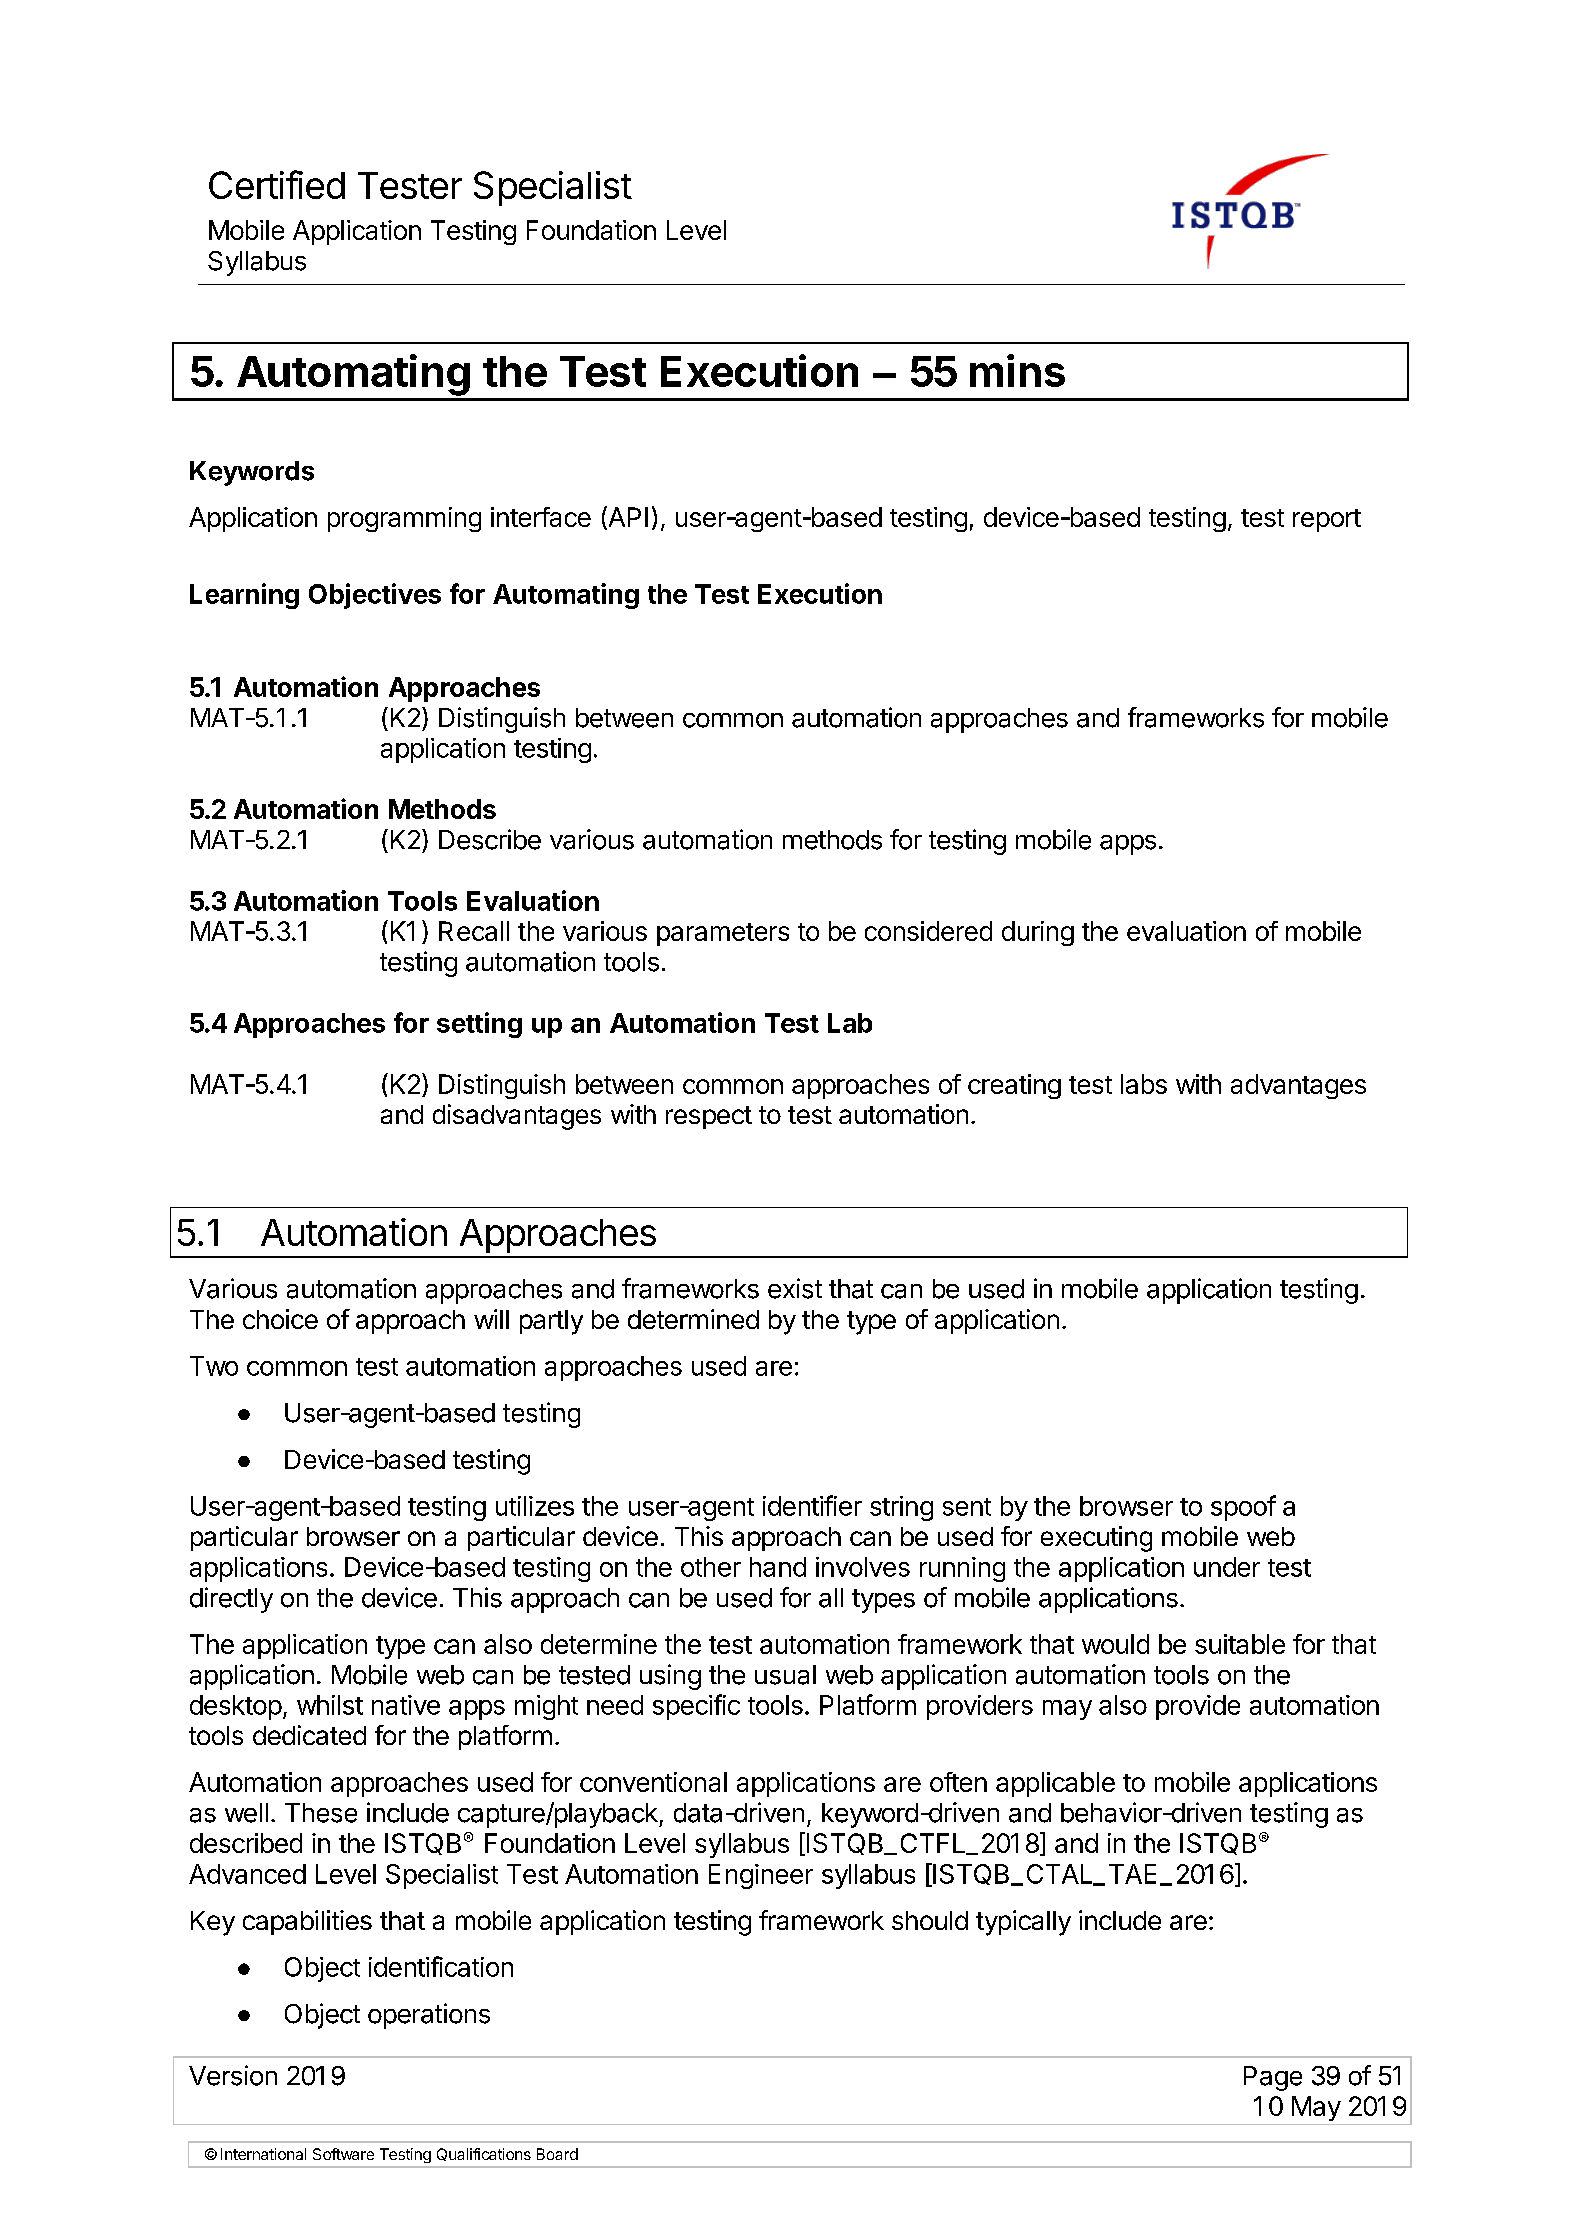  I want to click on Recall, so click(474, 931).
